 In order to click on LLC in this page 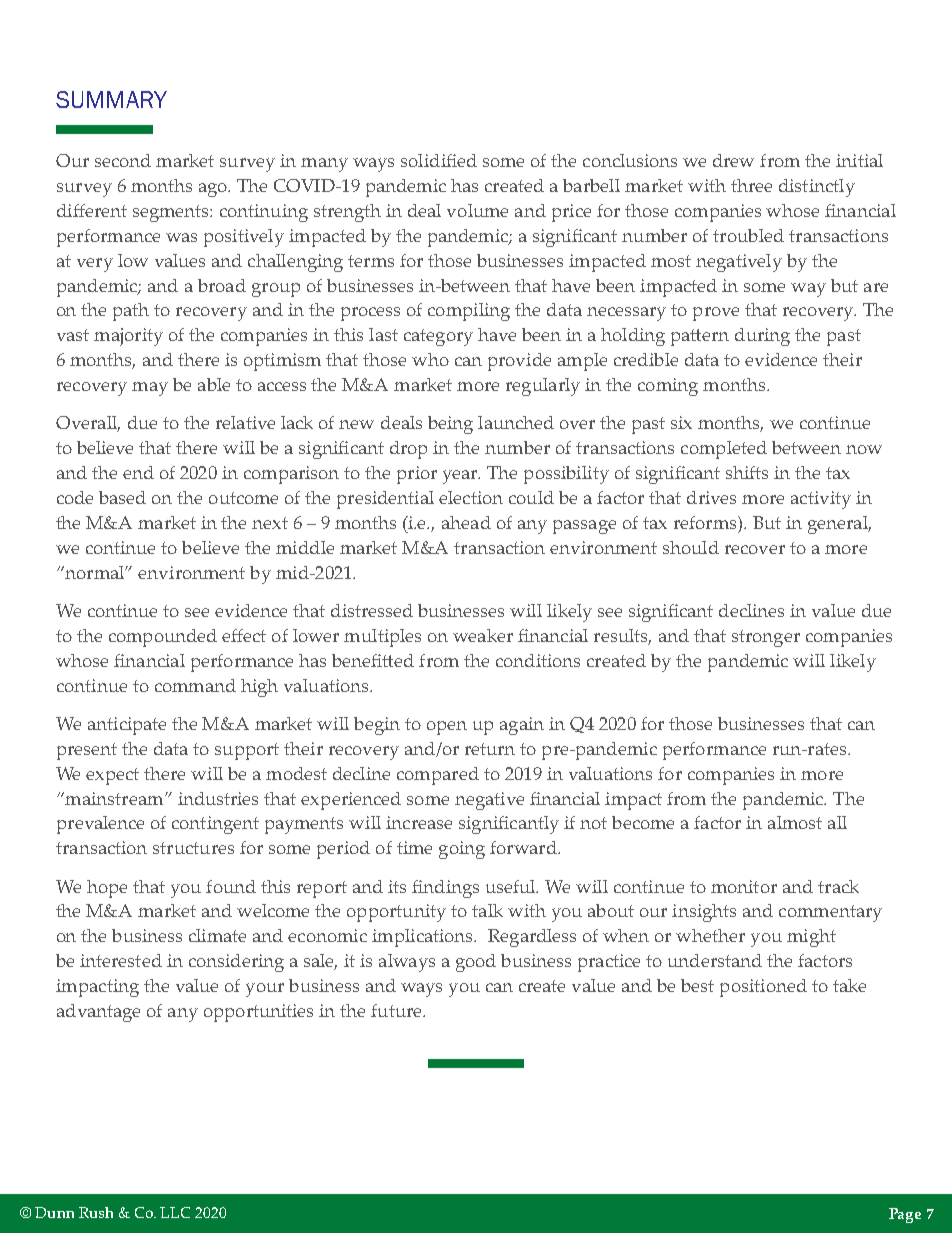, I will do `click(175, 1212)`.
